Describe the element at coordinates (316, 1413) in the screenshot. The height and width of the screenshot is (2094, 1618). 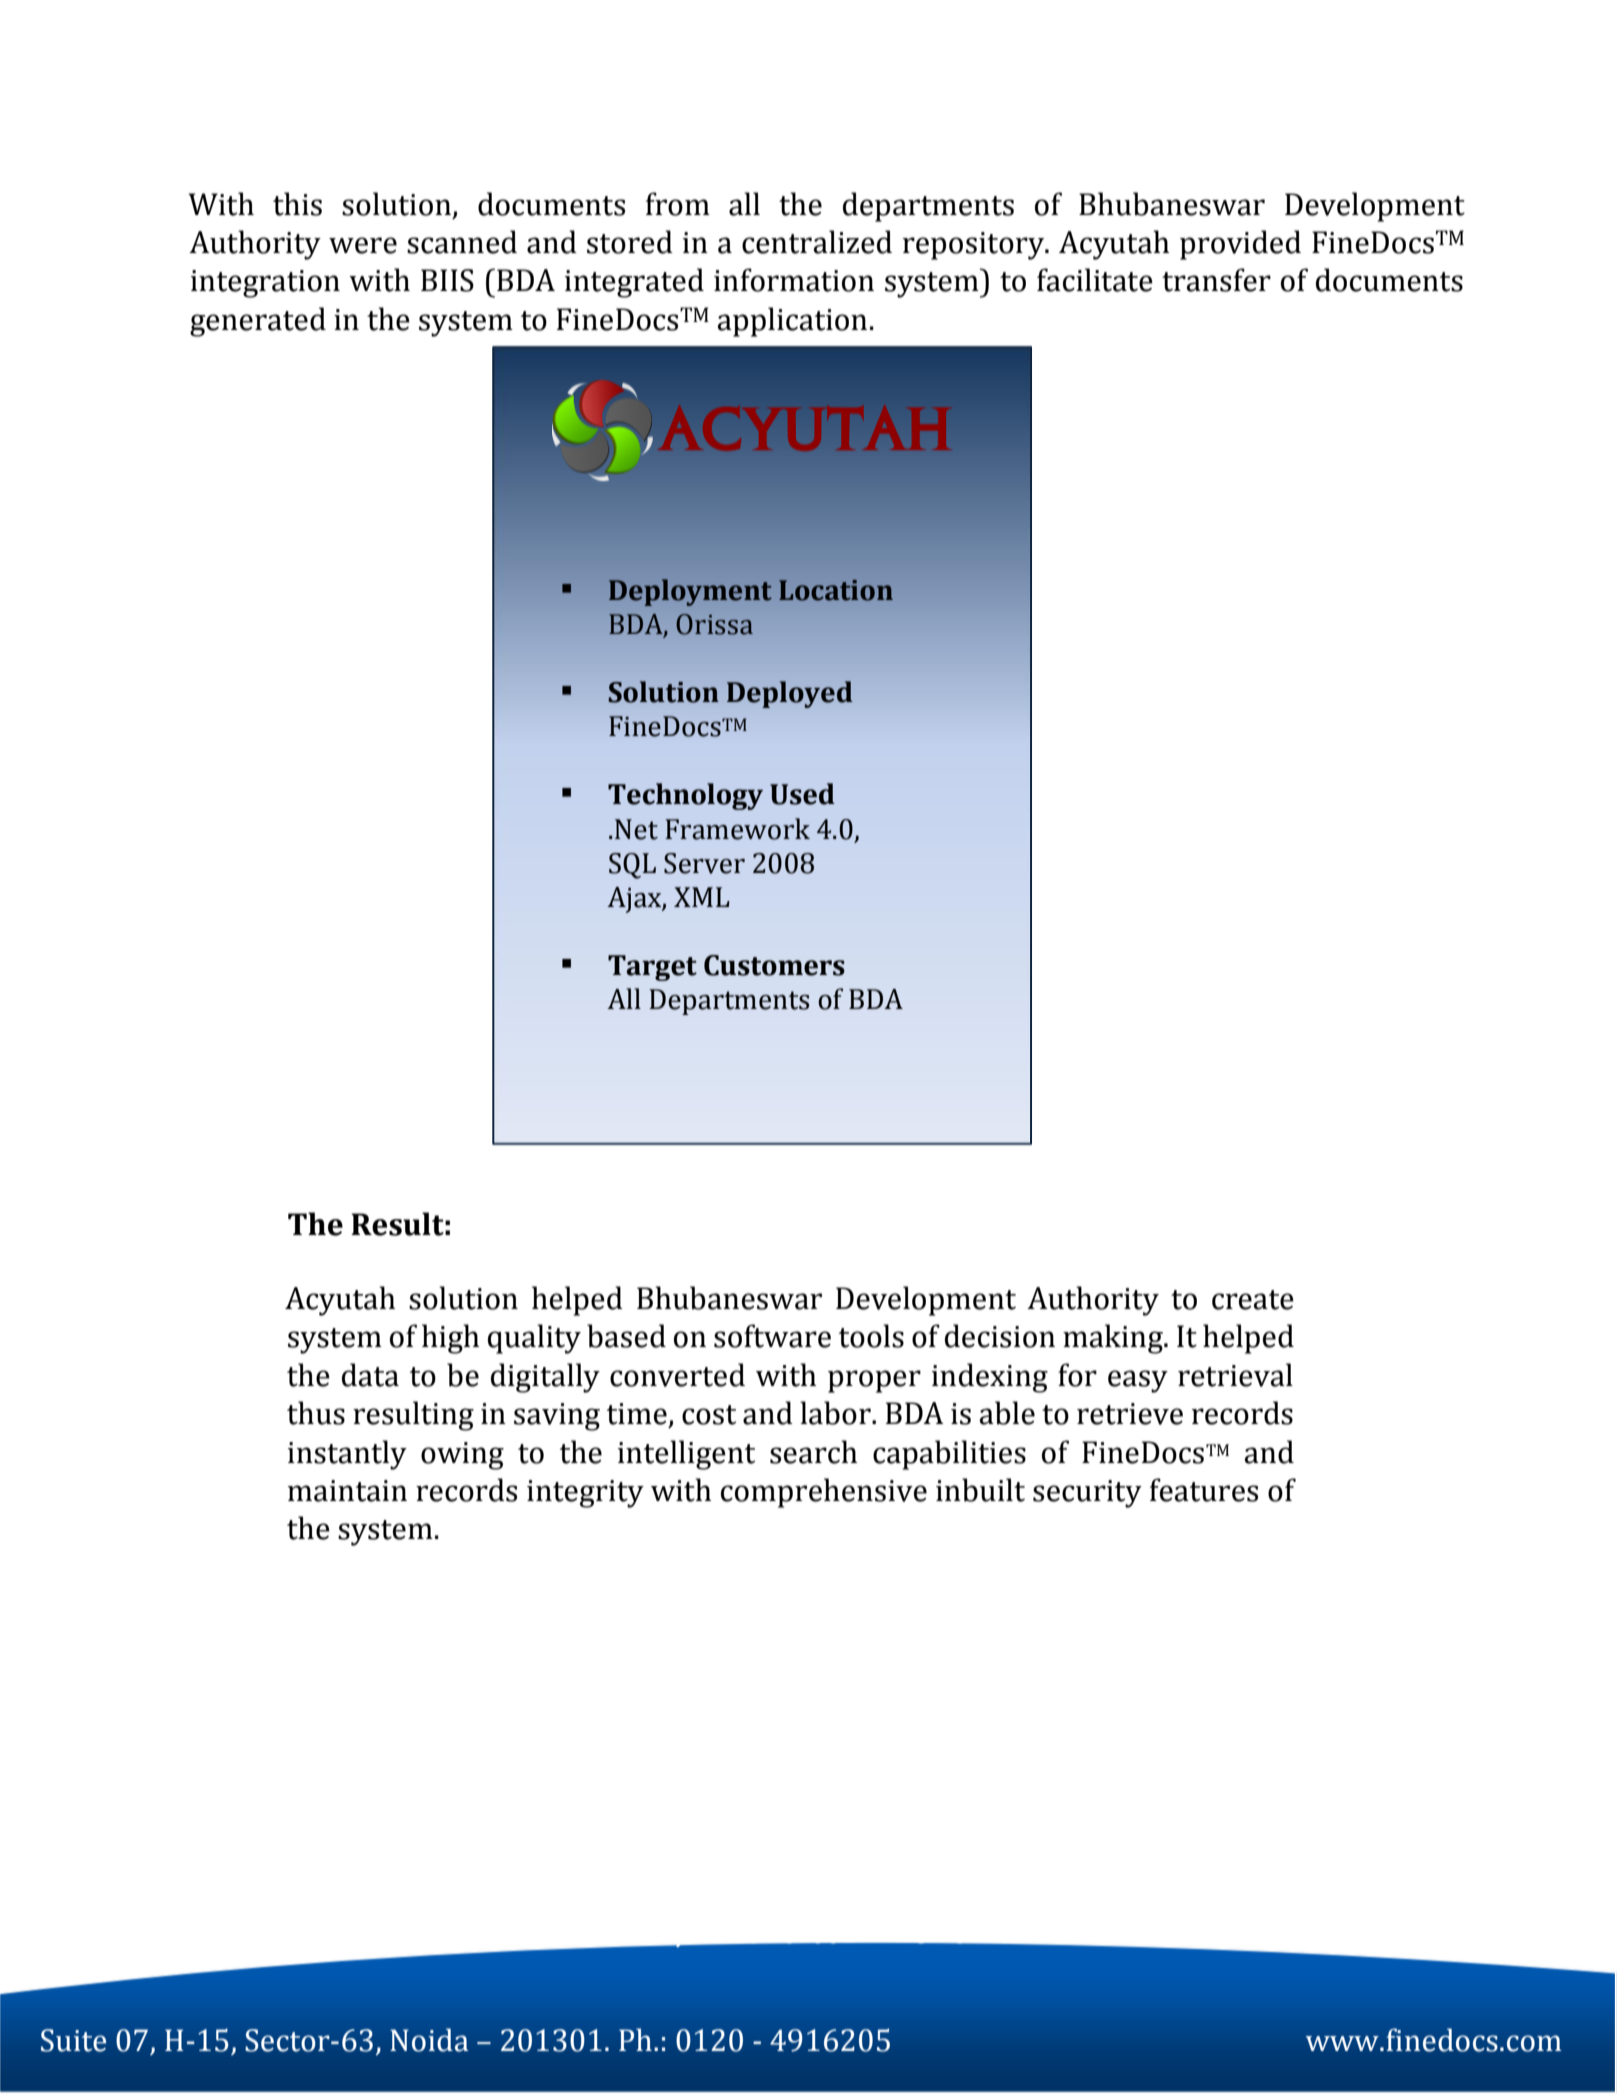
I see `thus` at that location.
